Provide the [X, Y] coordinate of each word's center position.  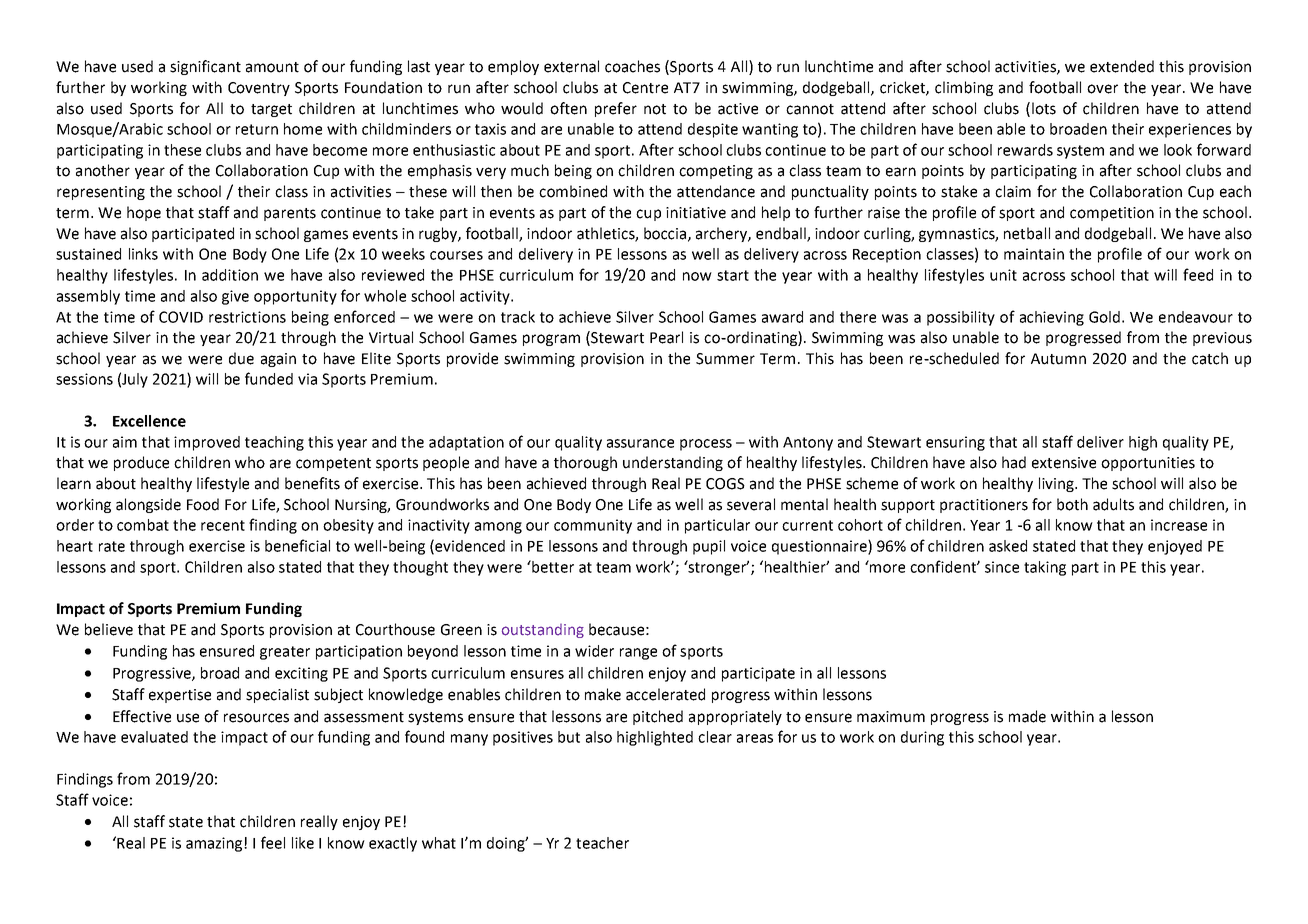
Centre [645, 88]
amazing [215, 844]
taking [1045, 568]
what [439, 843]
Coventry [259, 89]
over [1102, 89]
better [552, 566]
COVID [181, 317]
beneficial [297, 545]
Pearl [666, 337]
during [922, 738]
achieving [1052, 318]
